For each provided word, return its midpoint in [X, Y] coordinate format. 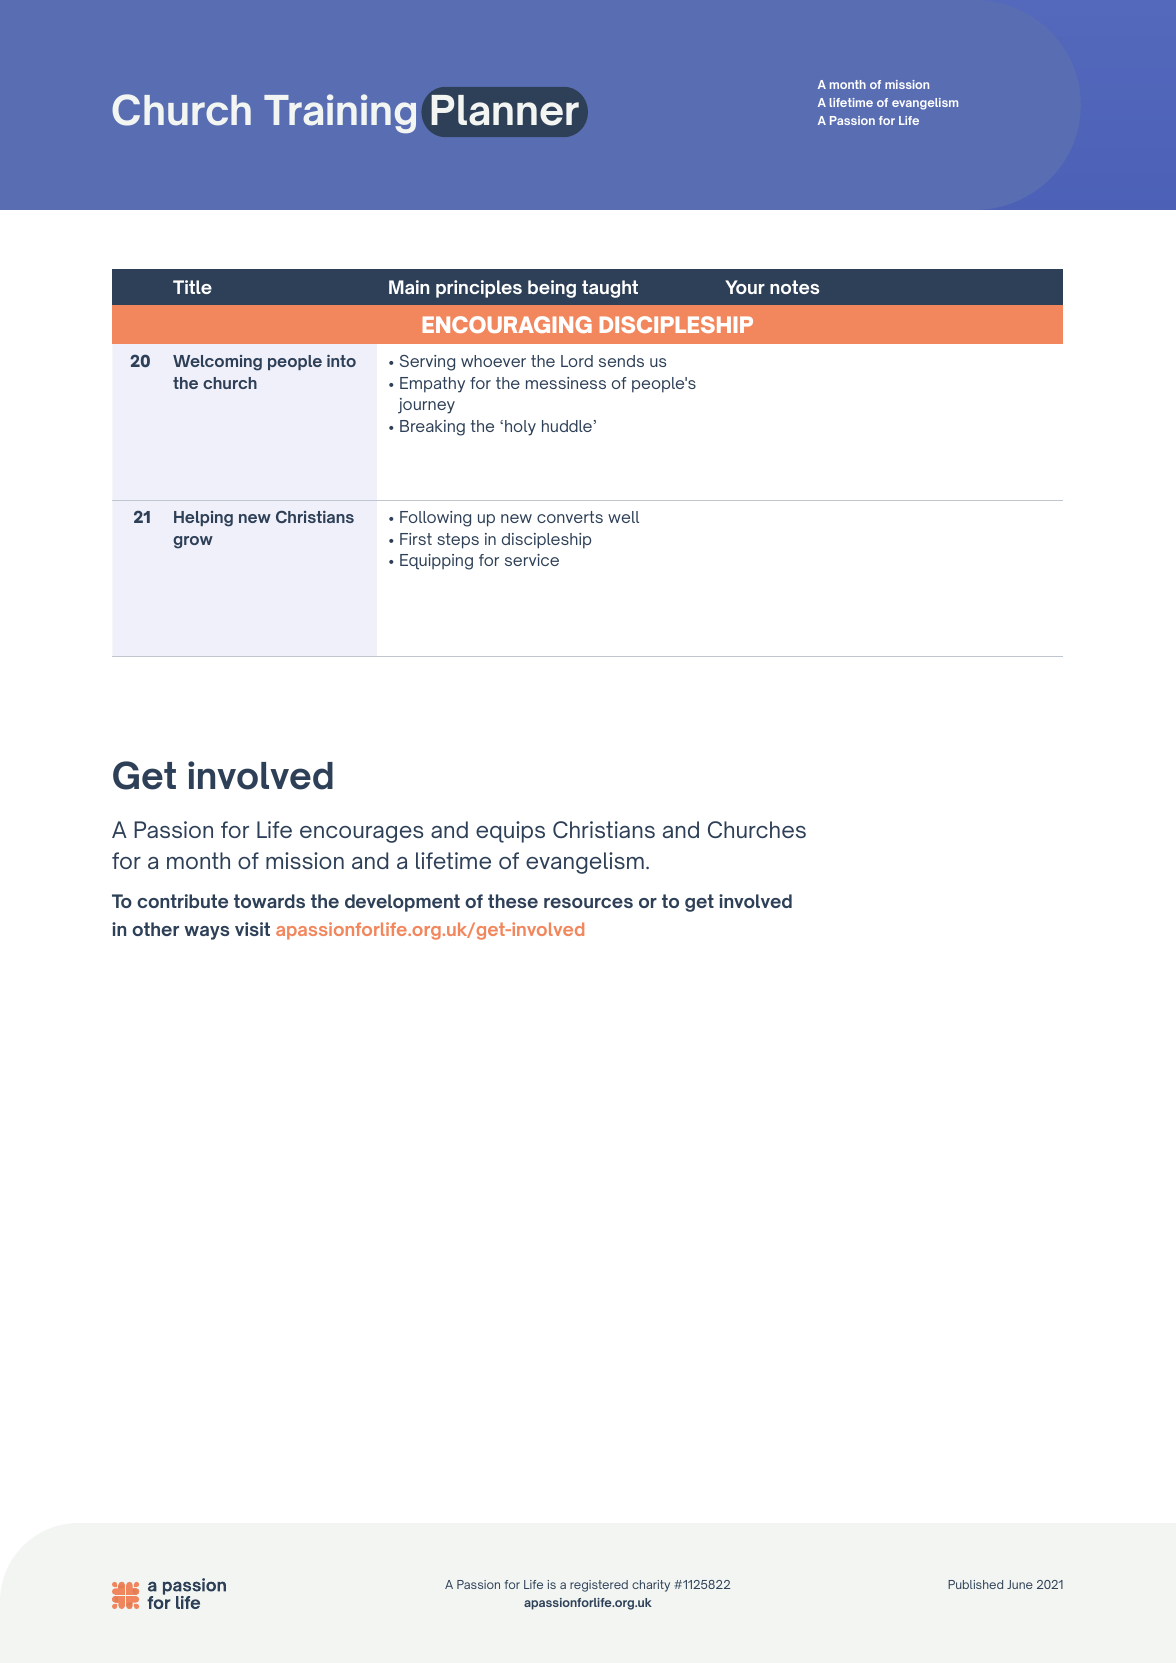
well [623, 517]
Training [340, 113]
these [513, 901]
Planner [506, 109]
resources [588, 903]
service [532, 560]
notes [794, 287]
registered [599, 1586]
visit [252, 929]
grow [193, 542]
